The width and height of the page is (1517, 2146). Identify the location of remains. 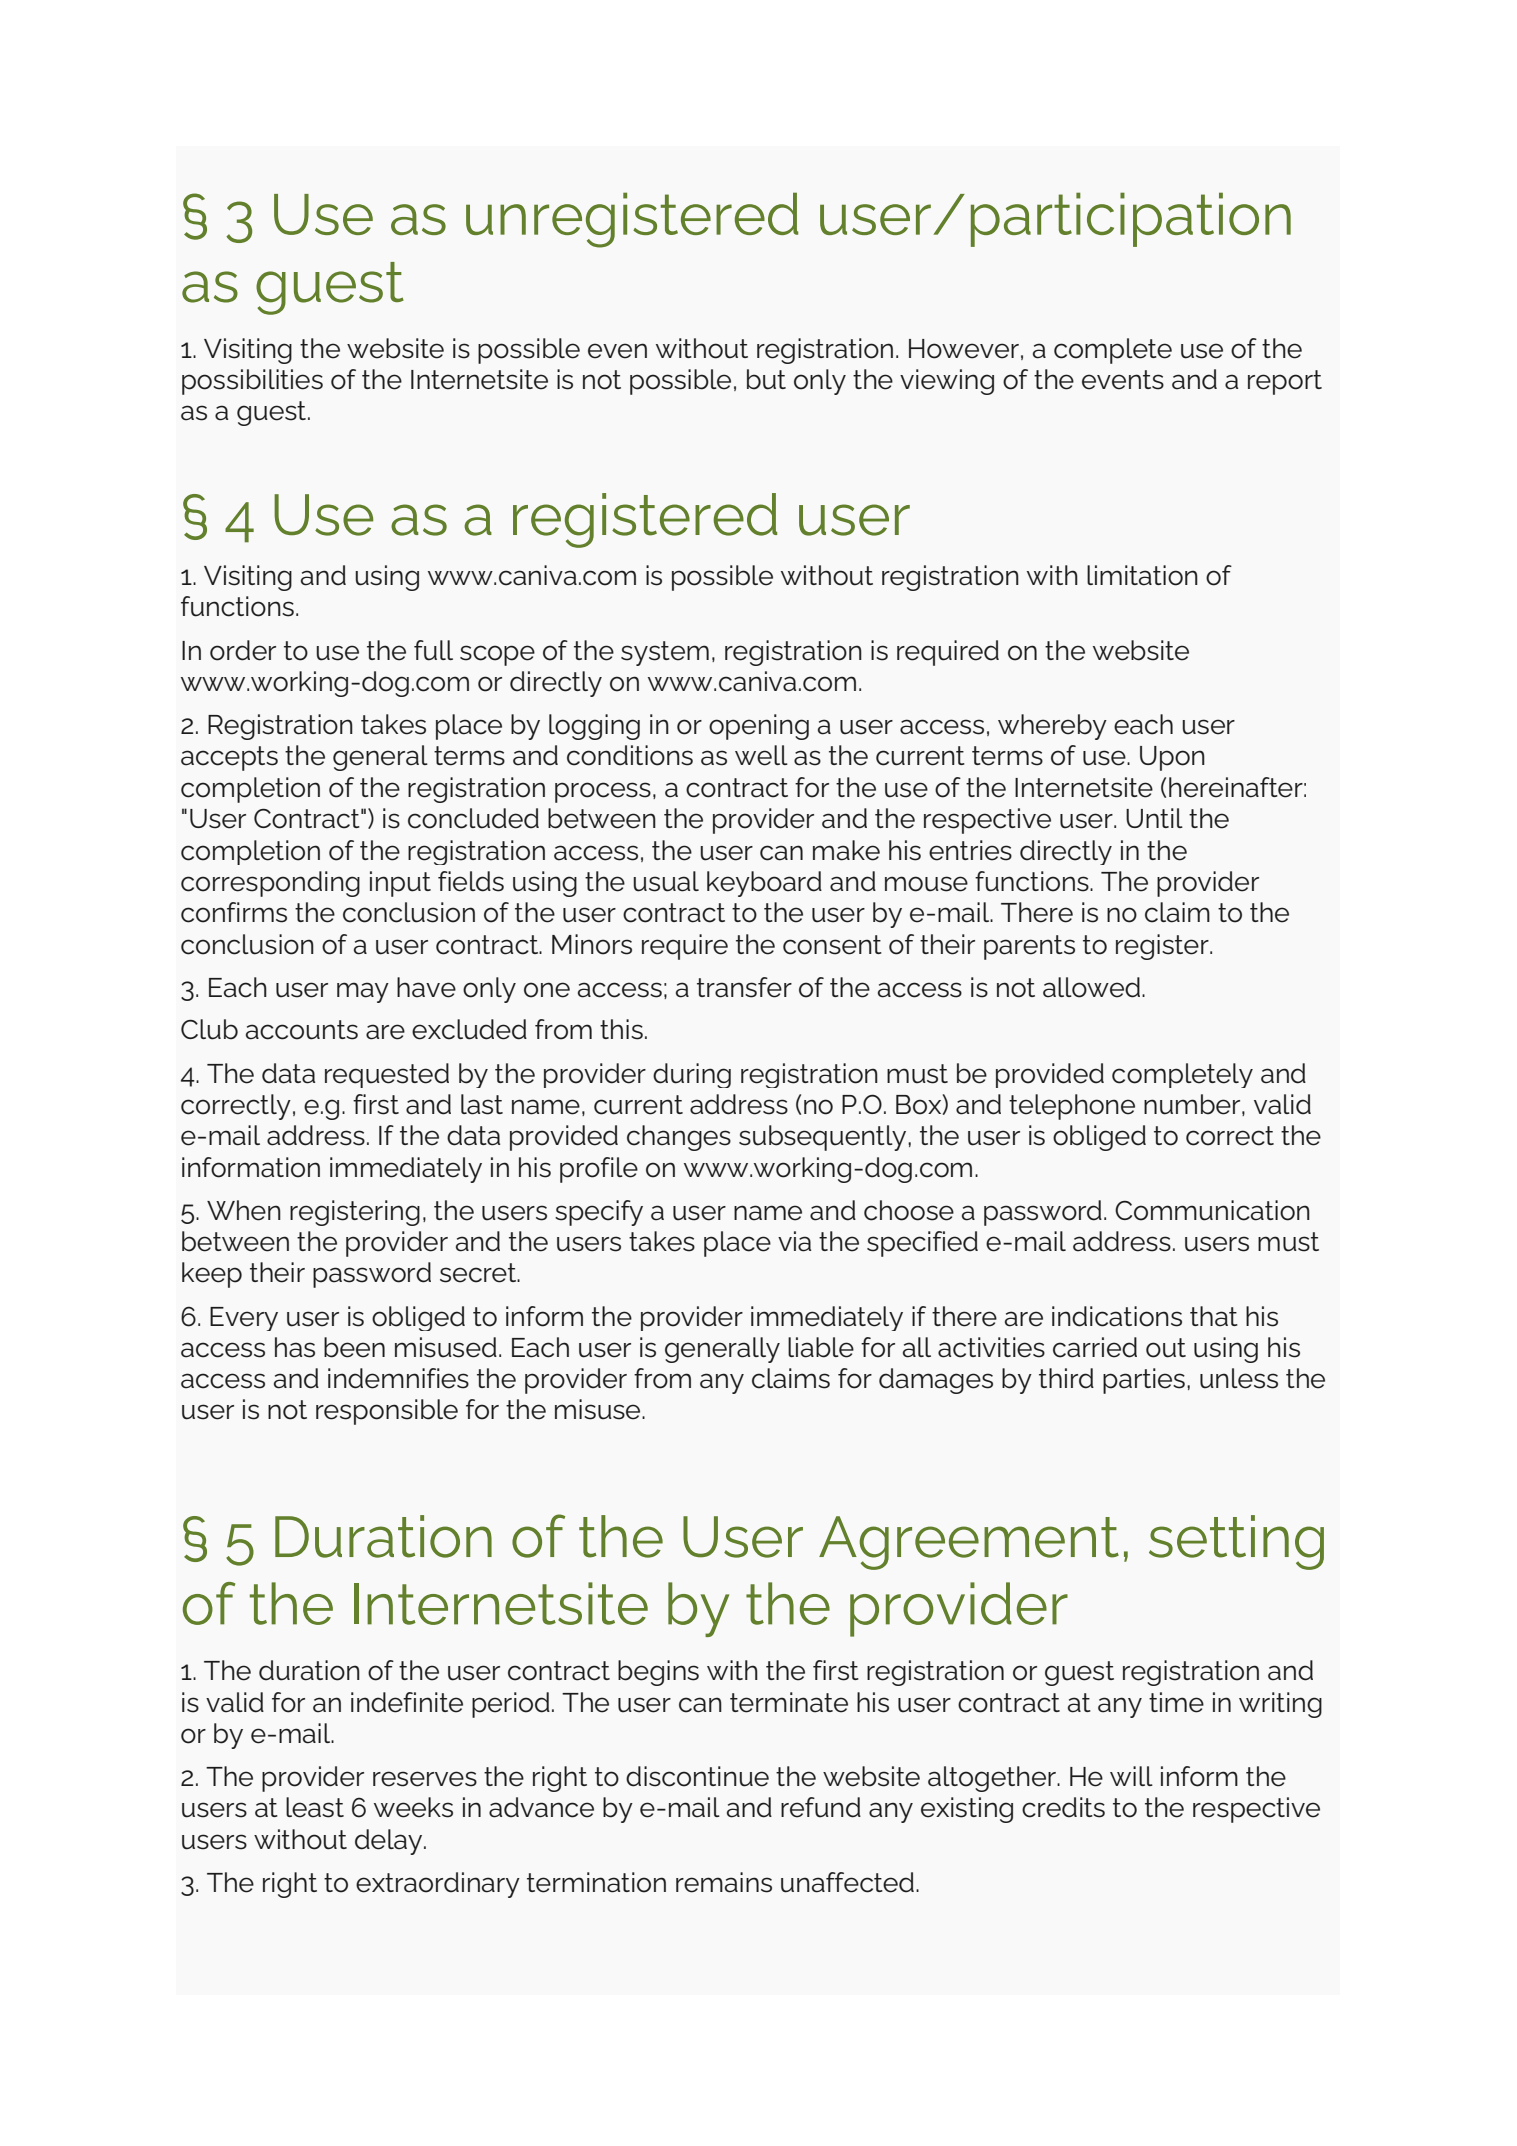
(724, 1882).
